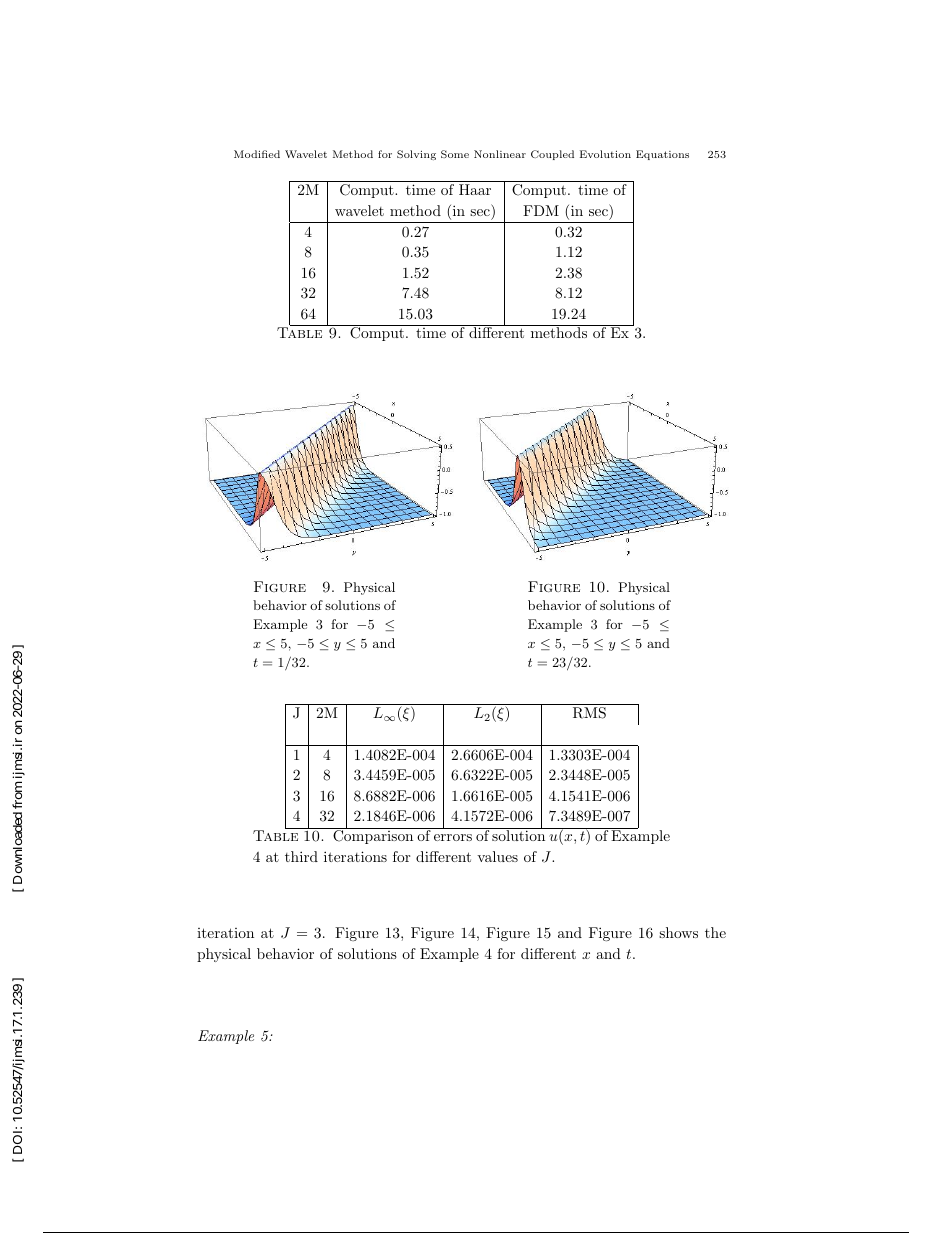  Describe the element at coordinates (257, 154) in the screenshot. I see `Modified` at that location.
